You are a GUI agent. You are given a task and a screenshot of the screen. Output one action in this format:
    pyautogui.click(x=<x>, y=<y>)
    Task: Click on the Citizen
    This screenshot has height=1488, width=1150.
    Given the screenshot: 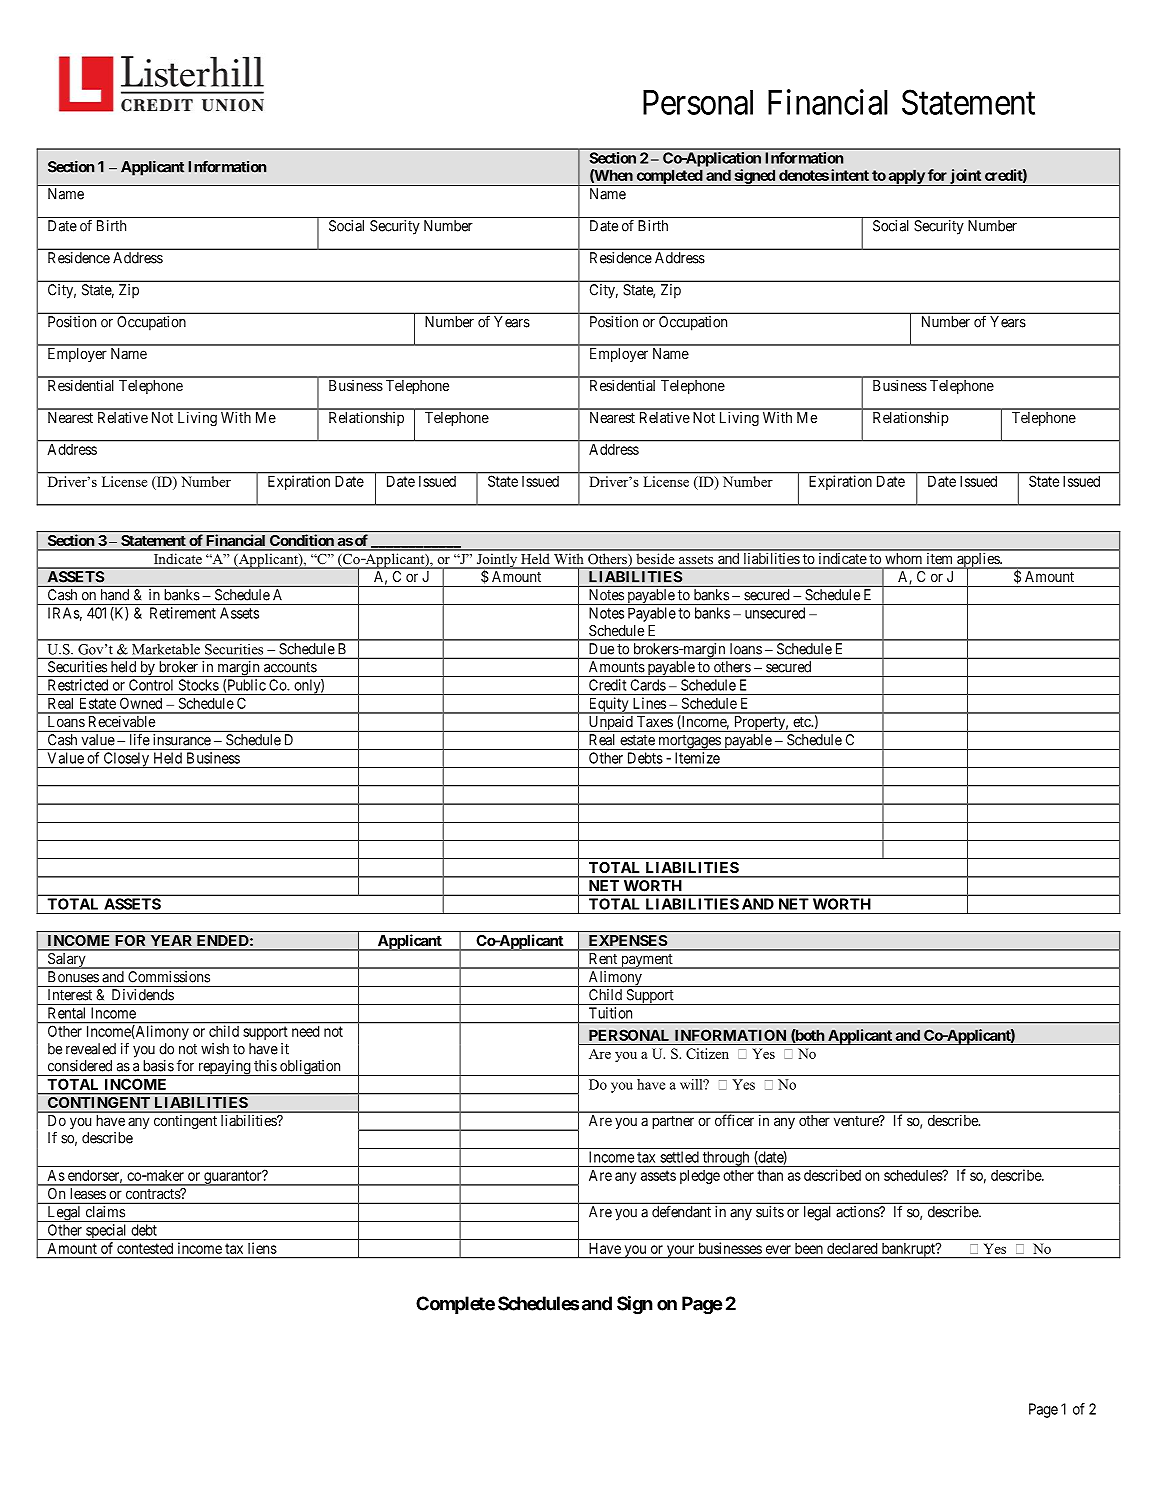 What is the action you would take?
    pyautogui.click(x=707, y=1053)
